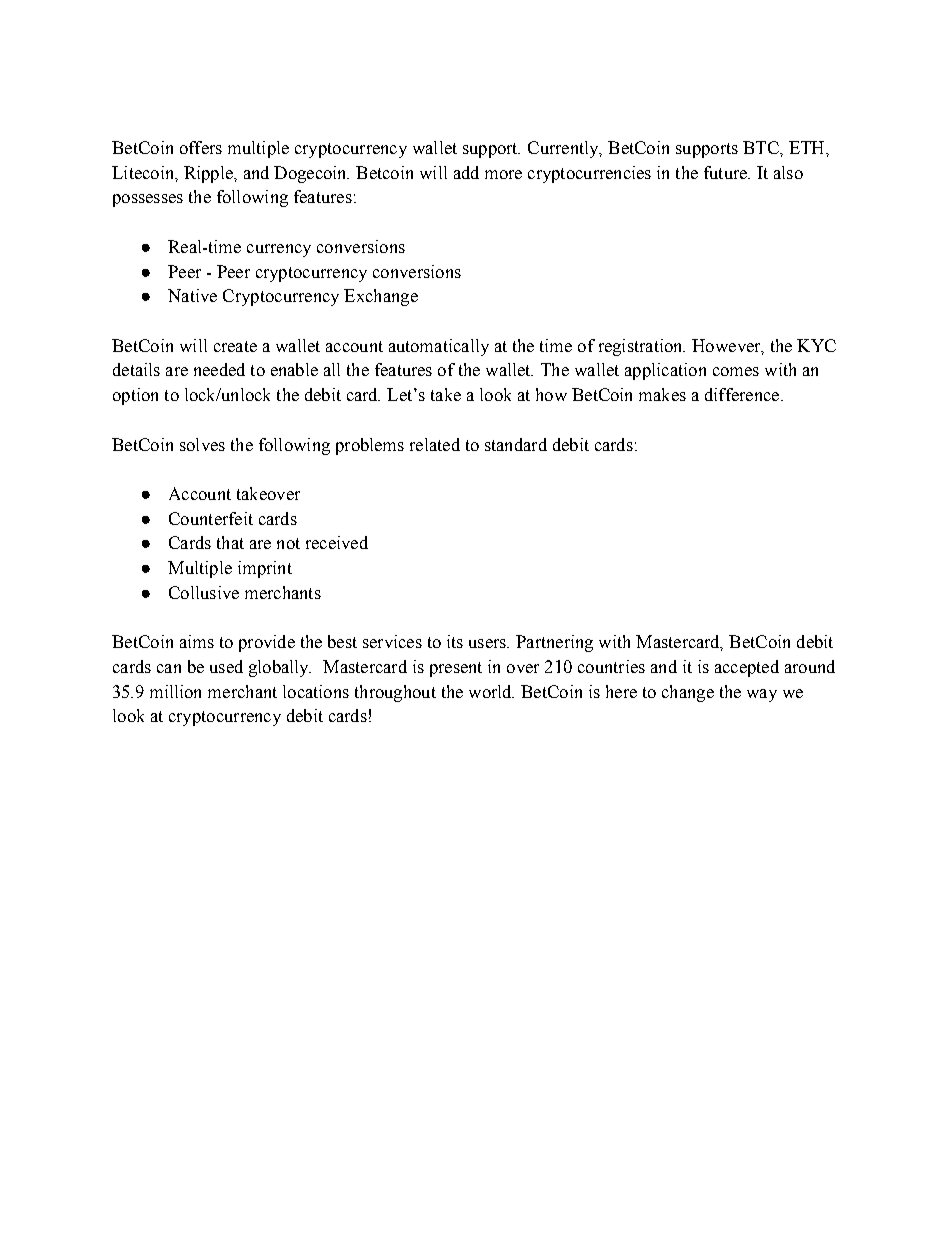  Describe the element at coordinates (554, 643) in the page. I see `Partnering` at that location.
